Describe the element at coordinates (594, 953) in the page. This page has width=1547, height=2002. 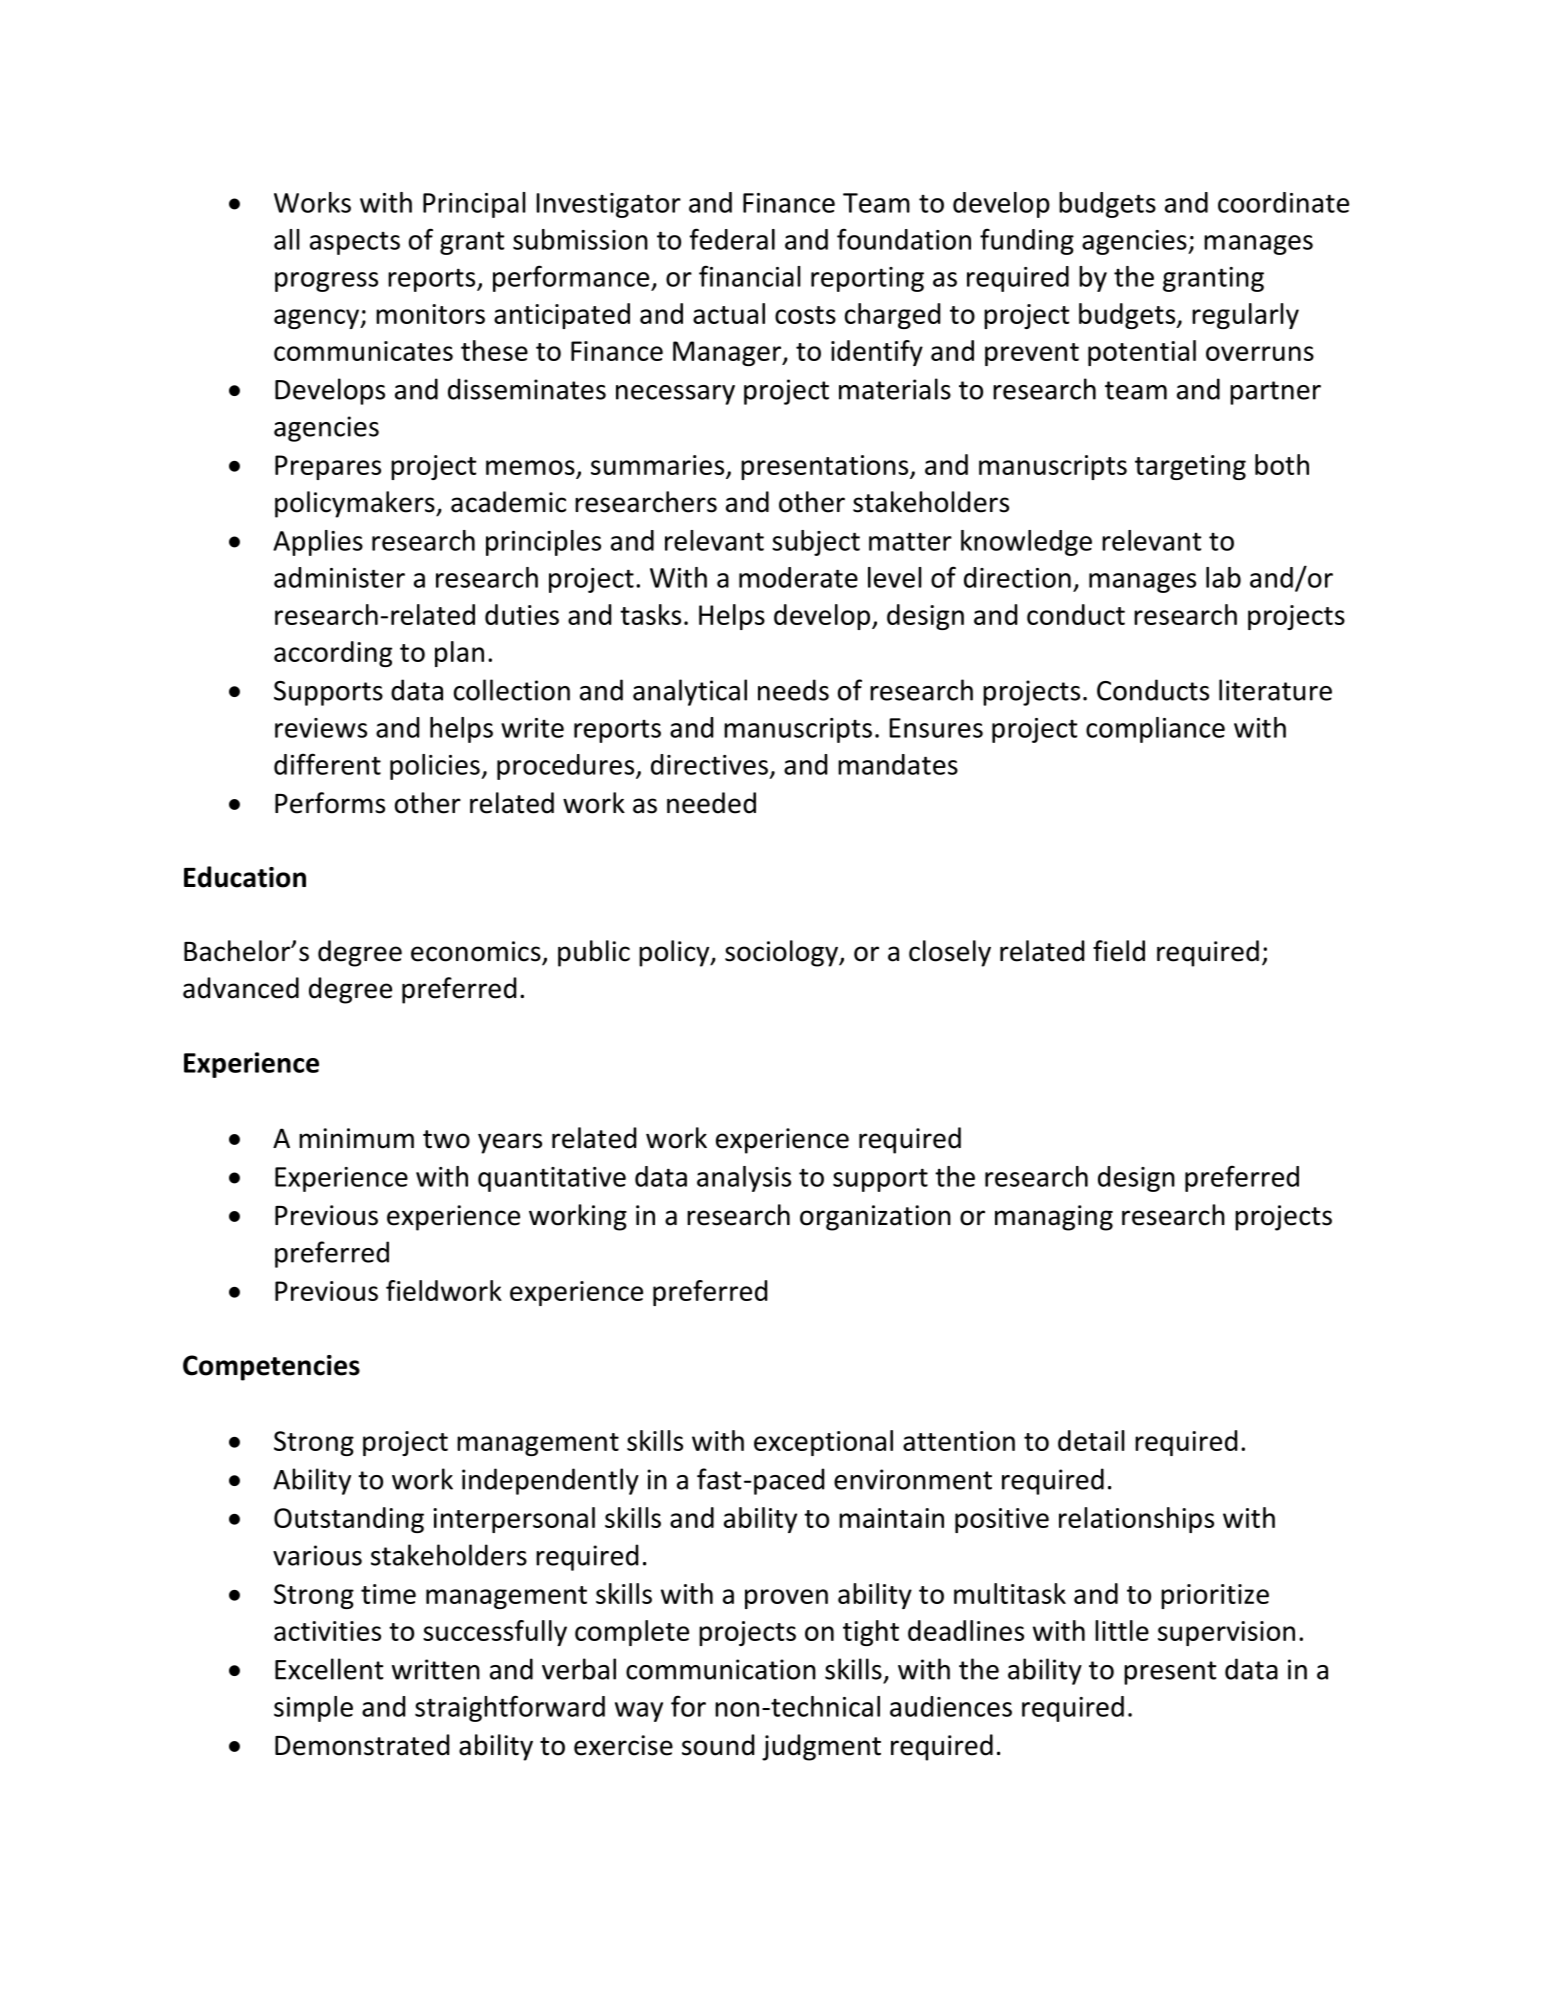
I see `public` at that location.
